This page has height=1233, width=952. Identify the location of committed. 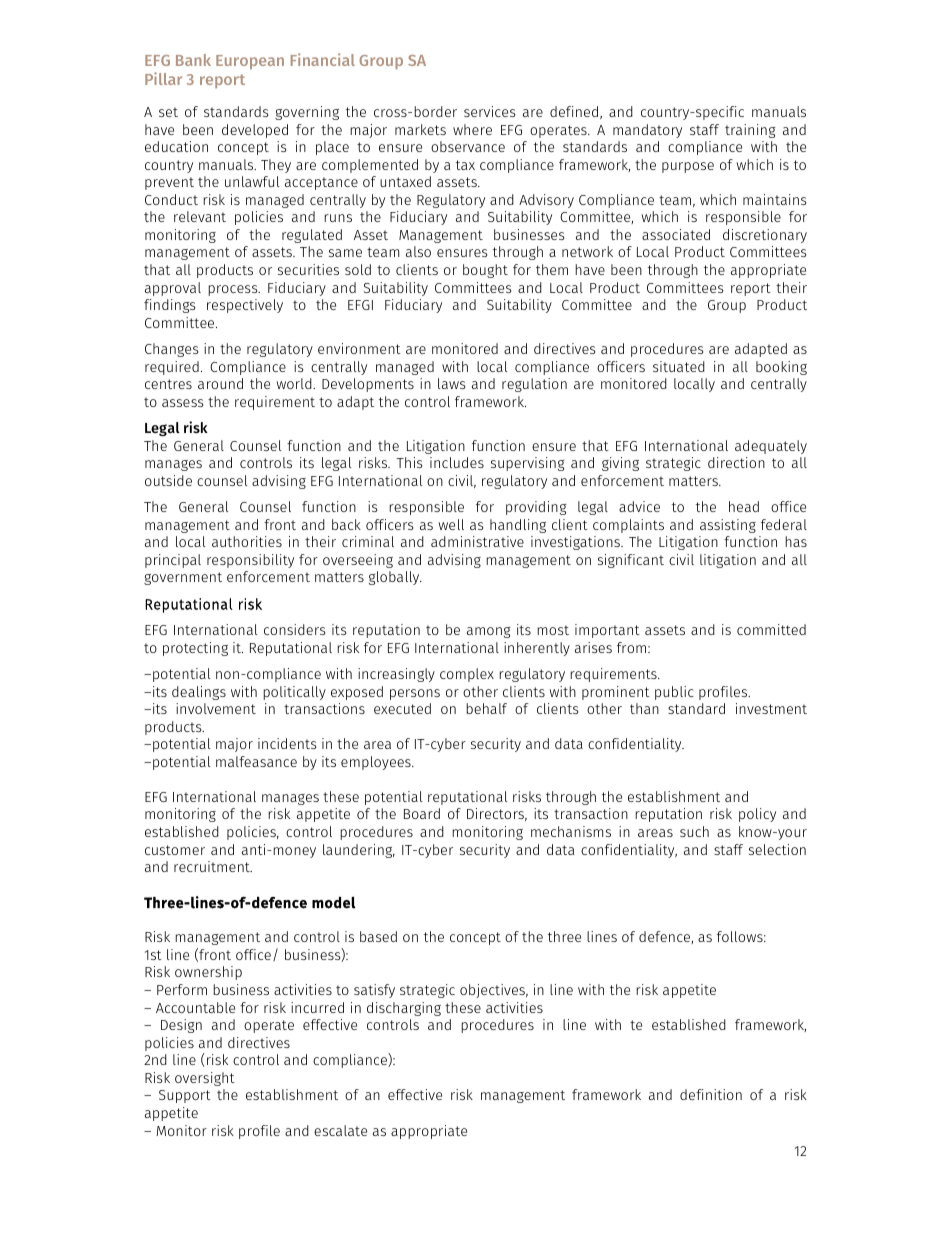
(771, 629).
